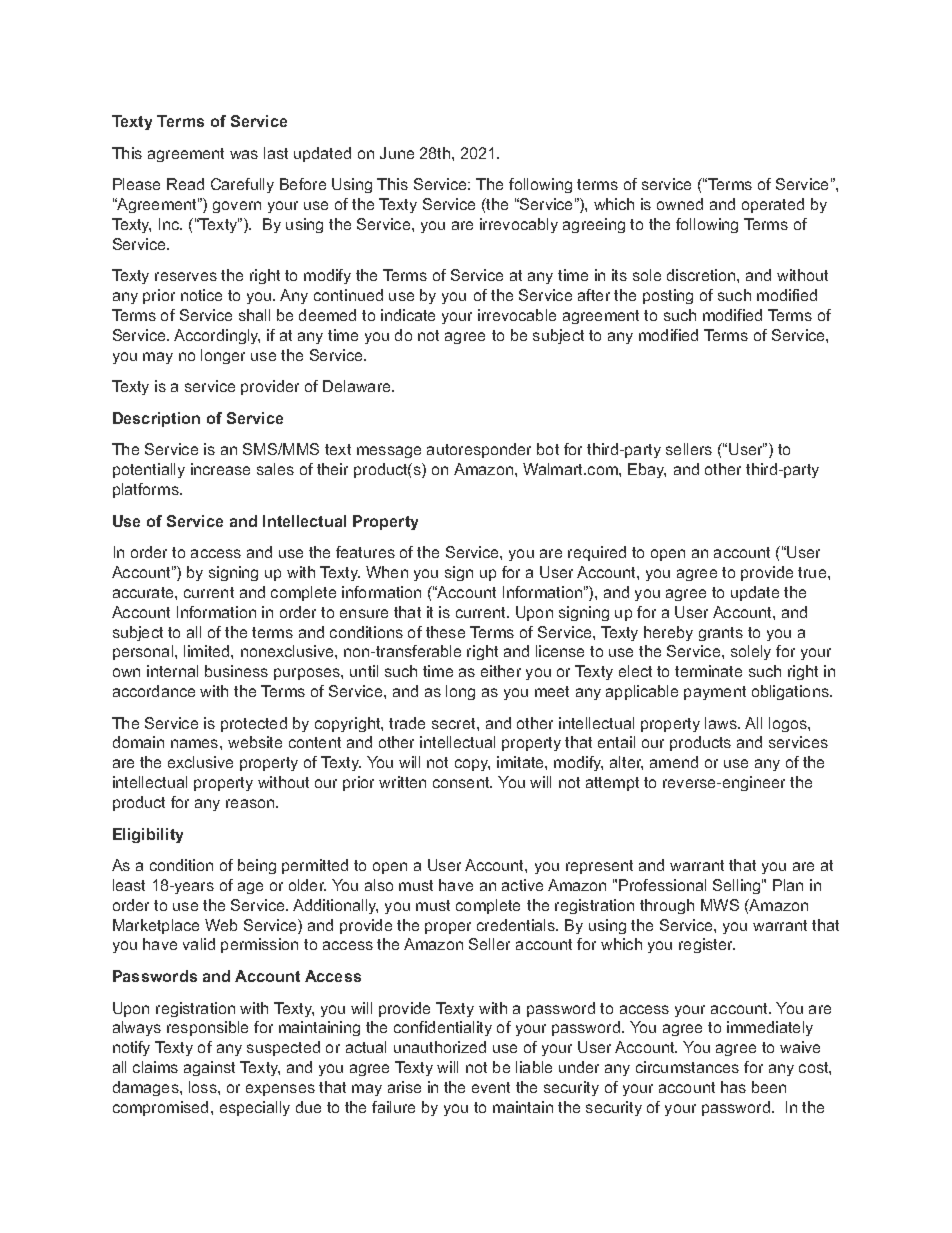 The height and width of the screenshot is (1233, 952). Describe the element at coordinates (208, 651) in the screenshot. I see `limited` at that location.
